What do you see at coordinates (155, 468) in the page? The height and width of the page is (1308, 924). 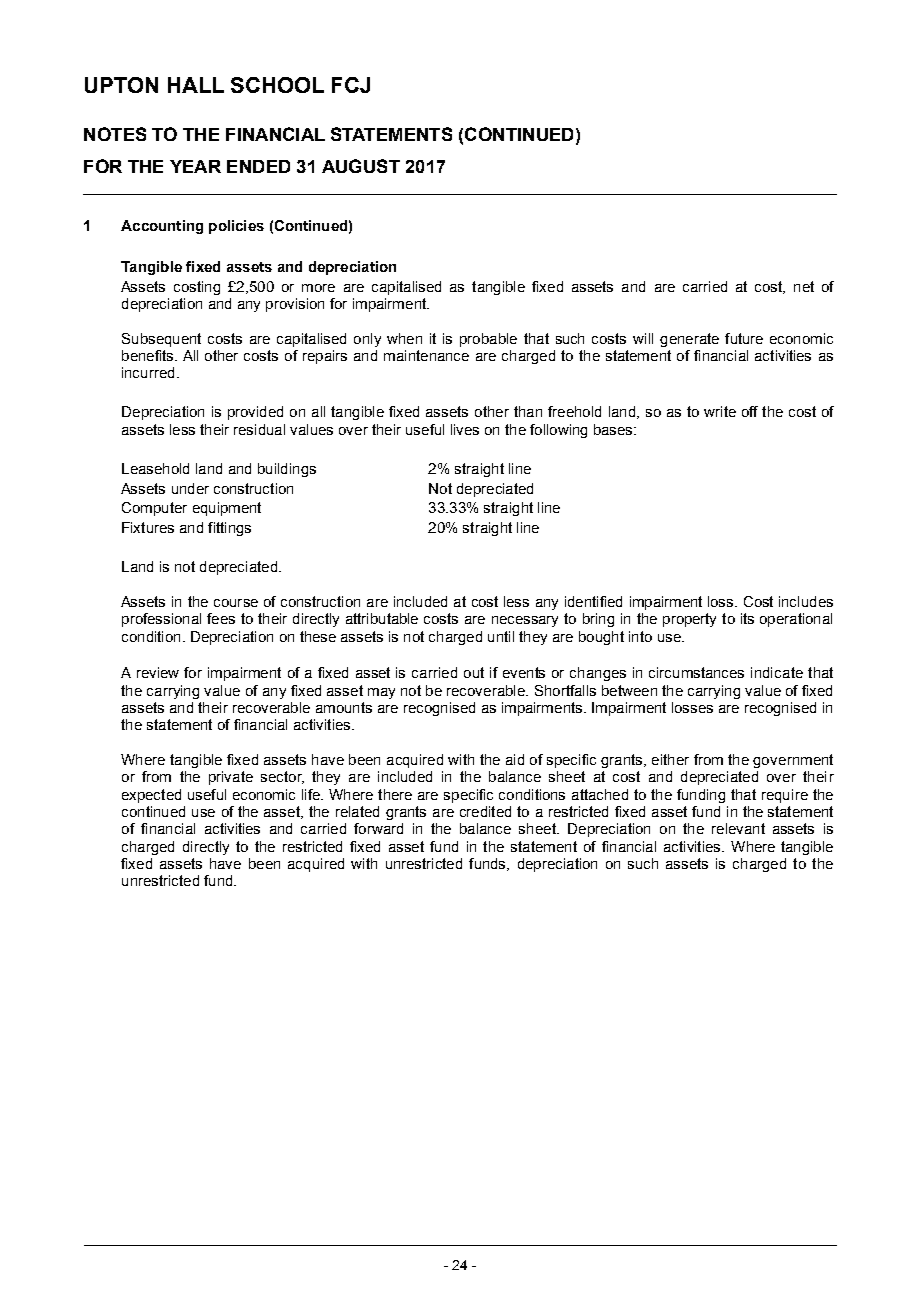 I see `Leasehold` at bounding box center [155, 468].
